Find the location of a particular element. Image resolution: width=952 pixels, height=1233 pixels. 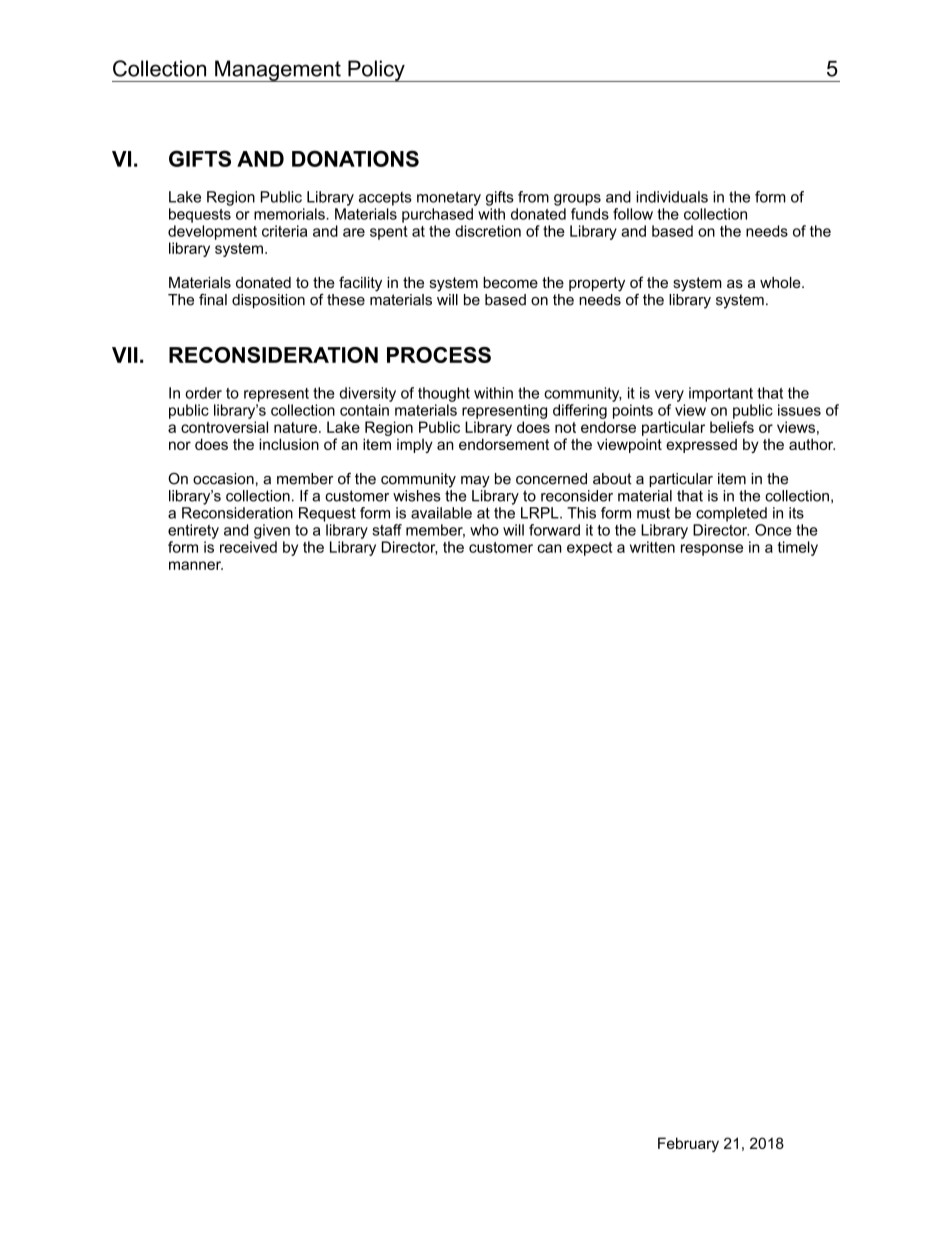

received is located at coordinates (248, 547).
